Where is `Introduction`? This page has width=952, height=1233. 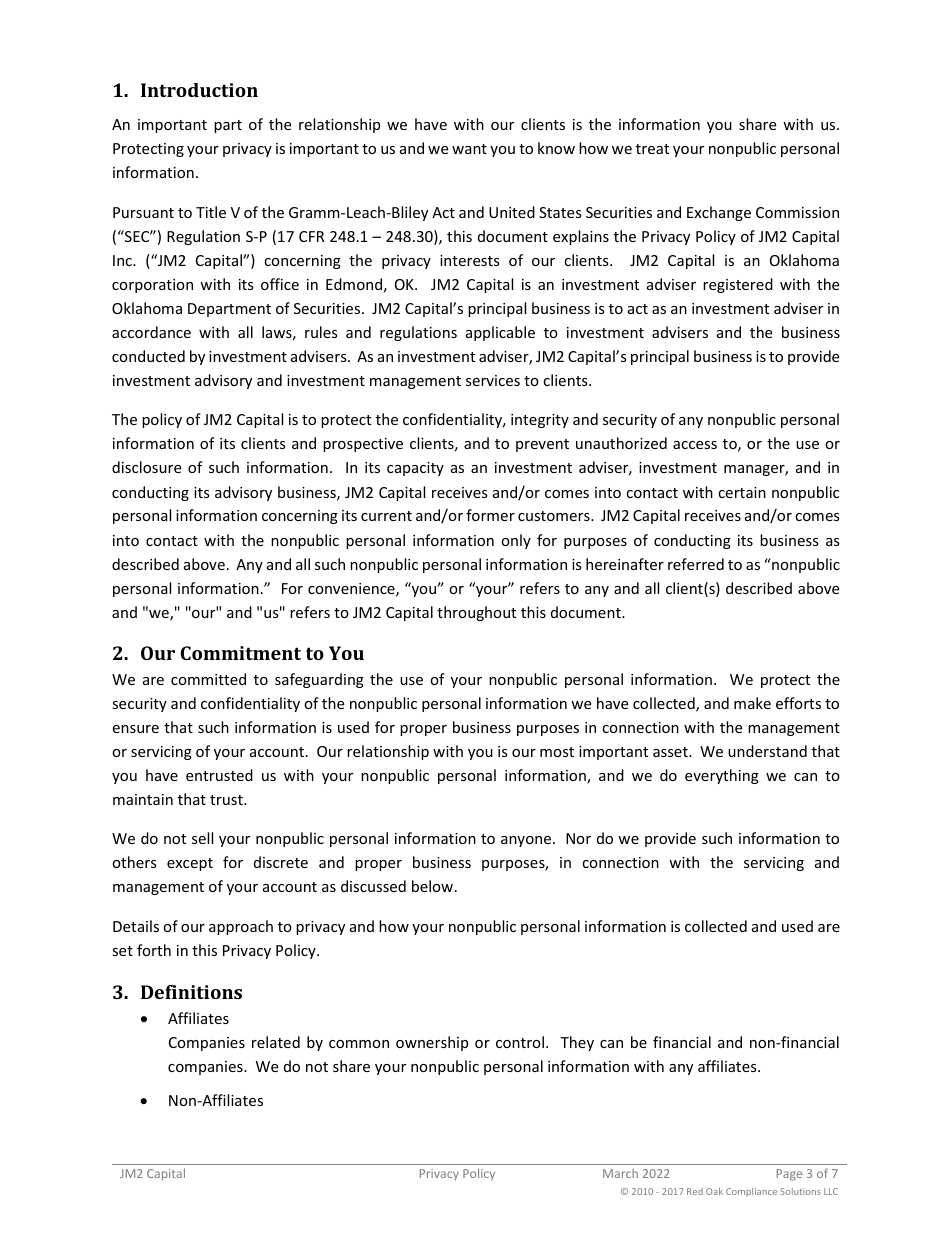
Introduction is located at coordinates (199, 90).
